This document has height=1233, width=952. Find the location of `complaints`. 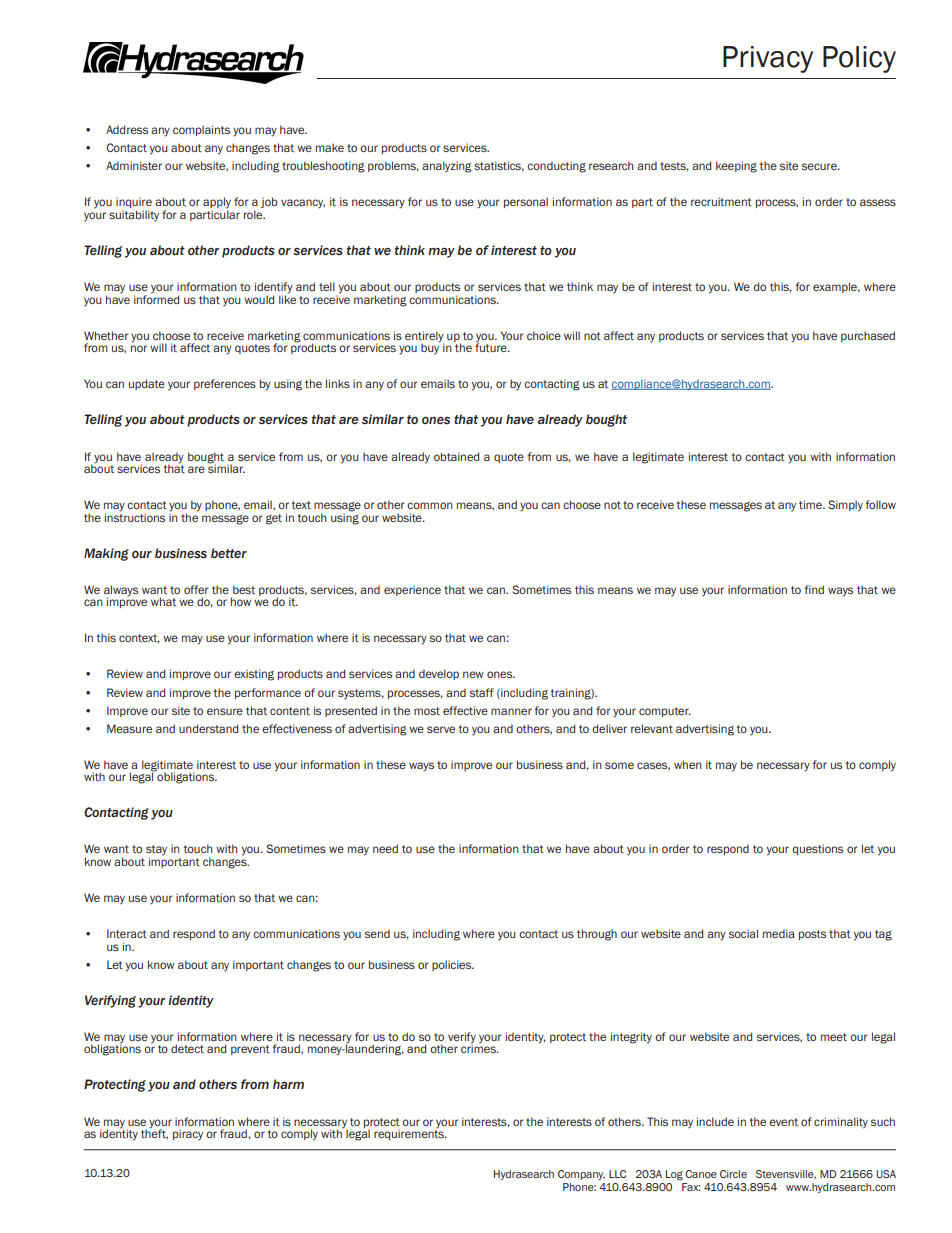

complaints is located at coordinates (201, 130).
